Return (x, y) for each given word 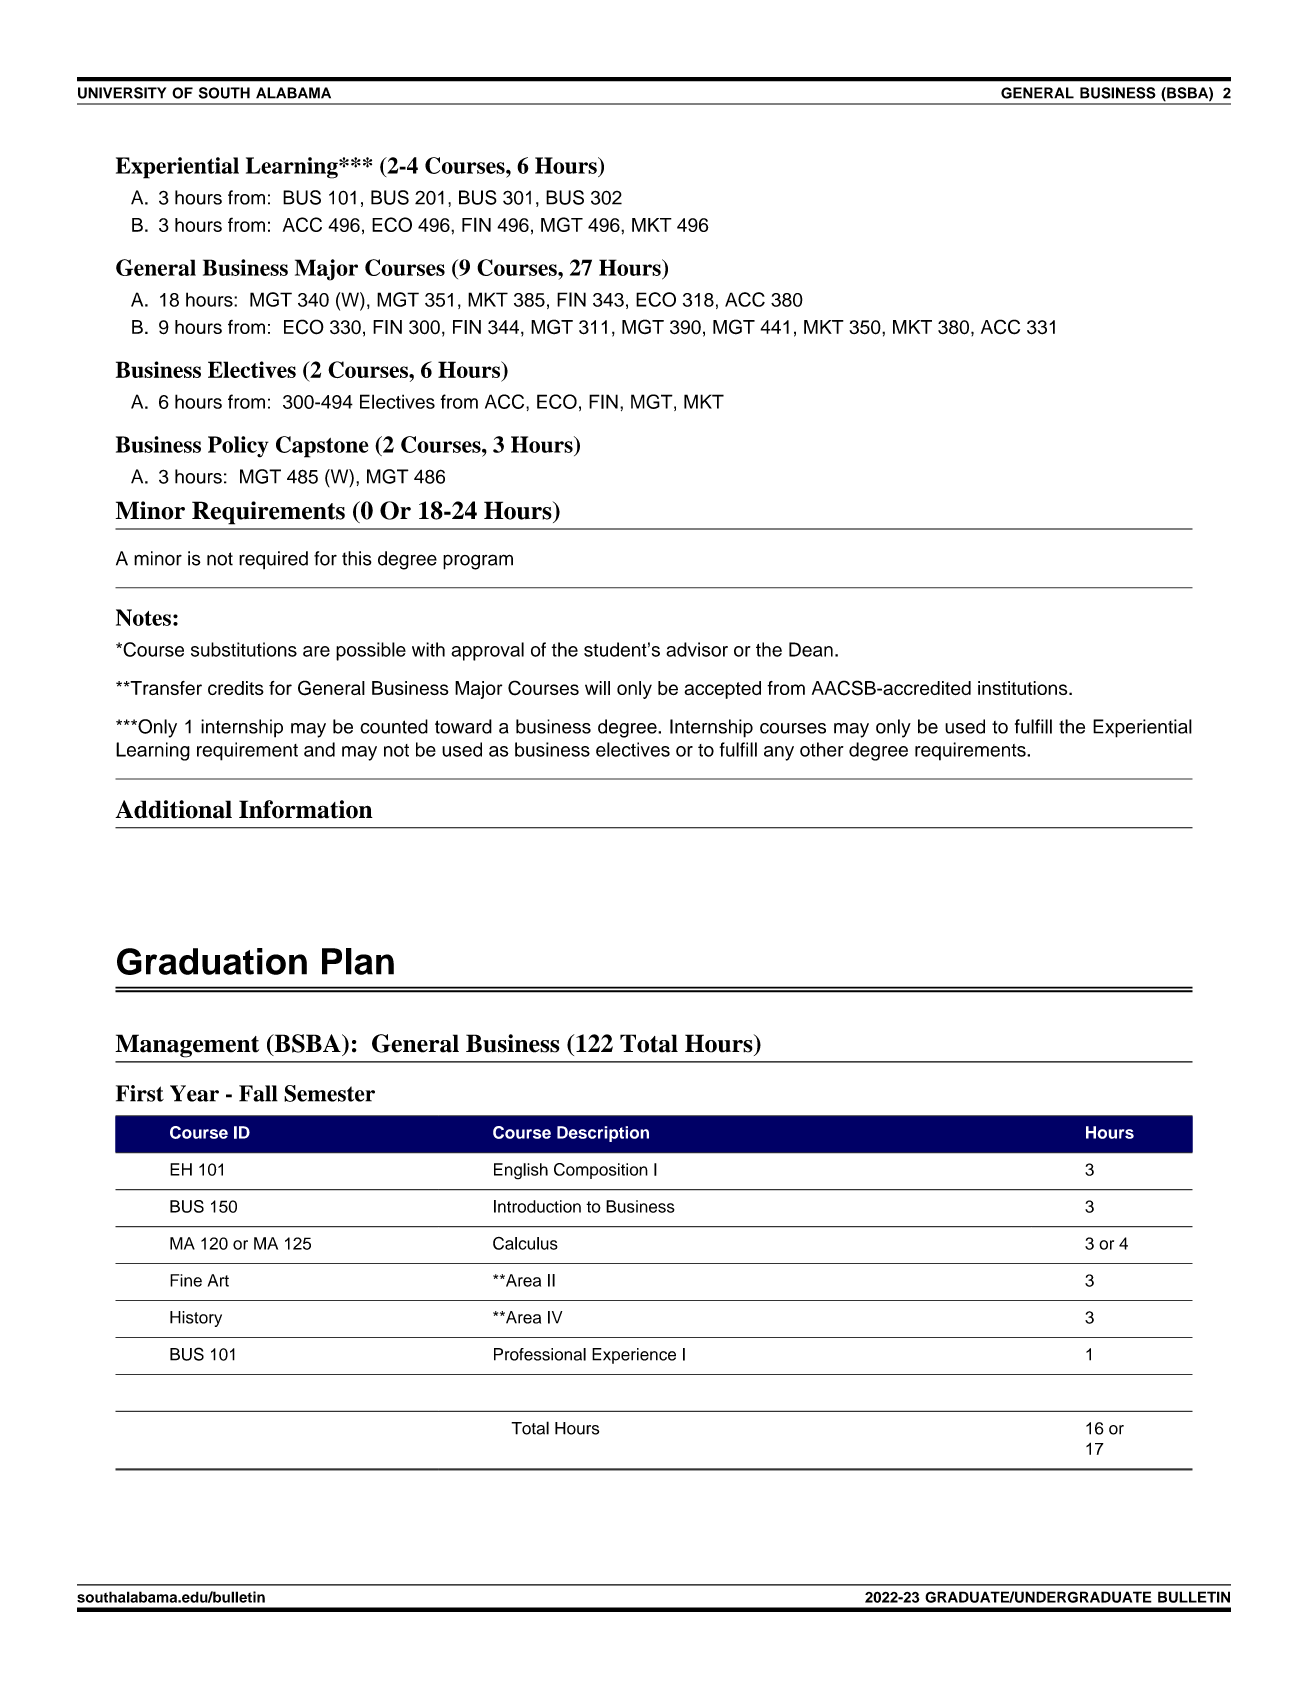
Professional (540, 1354)
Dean (811, 649)
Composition (601, 1171)
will (597, 688)
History (196, 1319)
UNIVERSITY (122, 93)
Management (187, 1046)
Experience (634, 1356)
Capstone (322, 447)
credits (236, 688)
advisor (697, 649)
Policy (238, 447)
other (822, 749)
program (478, 562)
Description (603, 1134)
